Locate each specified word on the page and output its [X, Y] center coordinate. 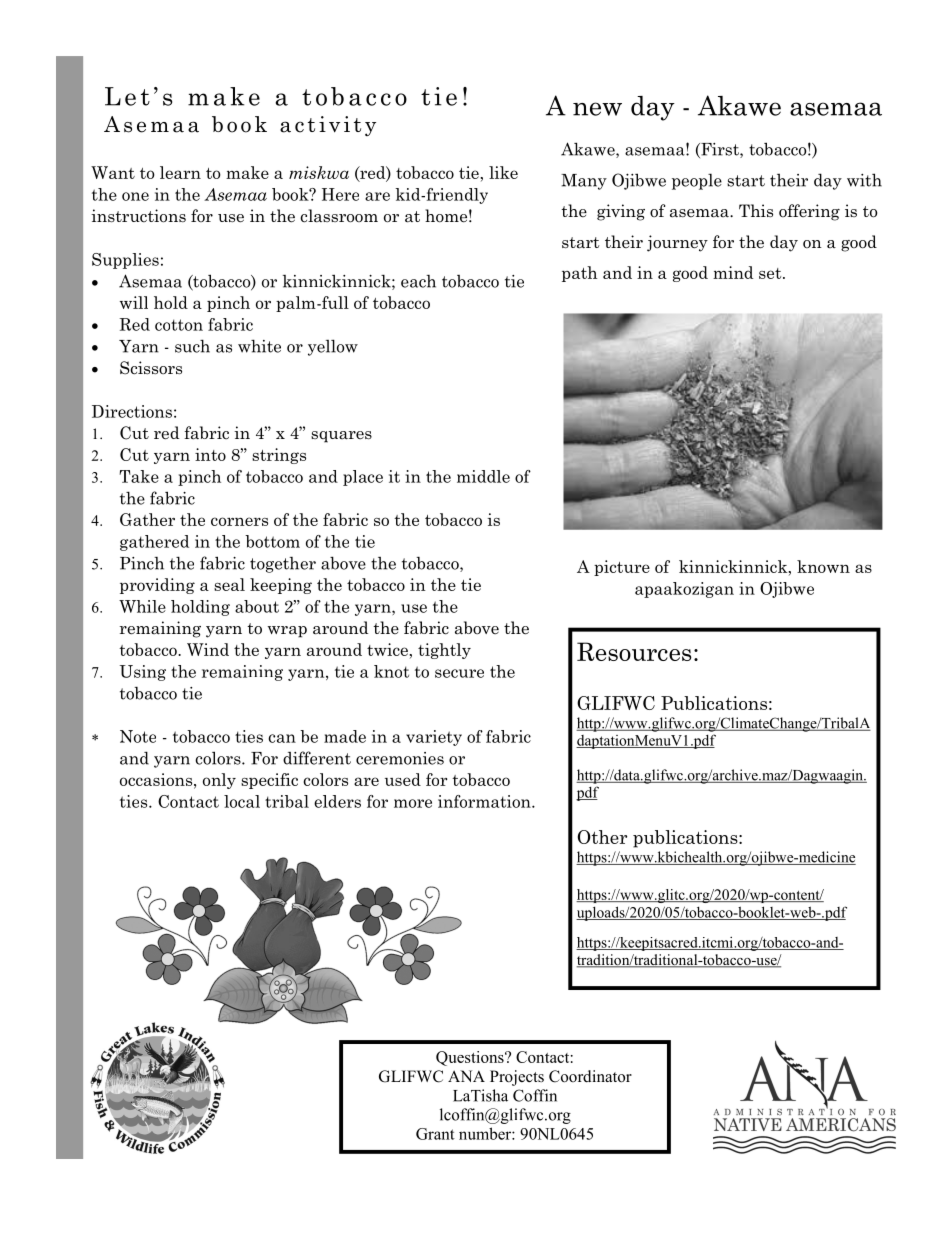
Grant [435, 1134]
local [242, 801]
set [771, 273]
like [503, 172]
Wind [208, 649]
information [485, 801]
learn [180, 172]
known [823, 566]
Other [602, 837]
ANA [466, 1076]
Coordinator [590, 1076]
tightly [444, 651]
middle [483, 476]
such [192, 346]
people [697, 181]
